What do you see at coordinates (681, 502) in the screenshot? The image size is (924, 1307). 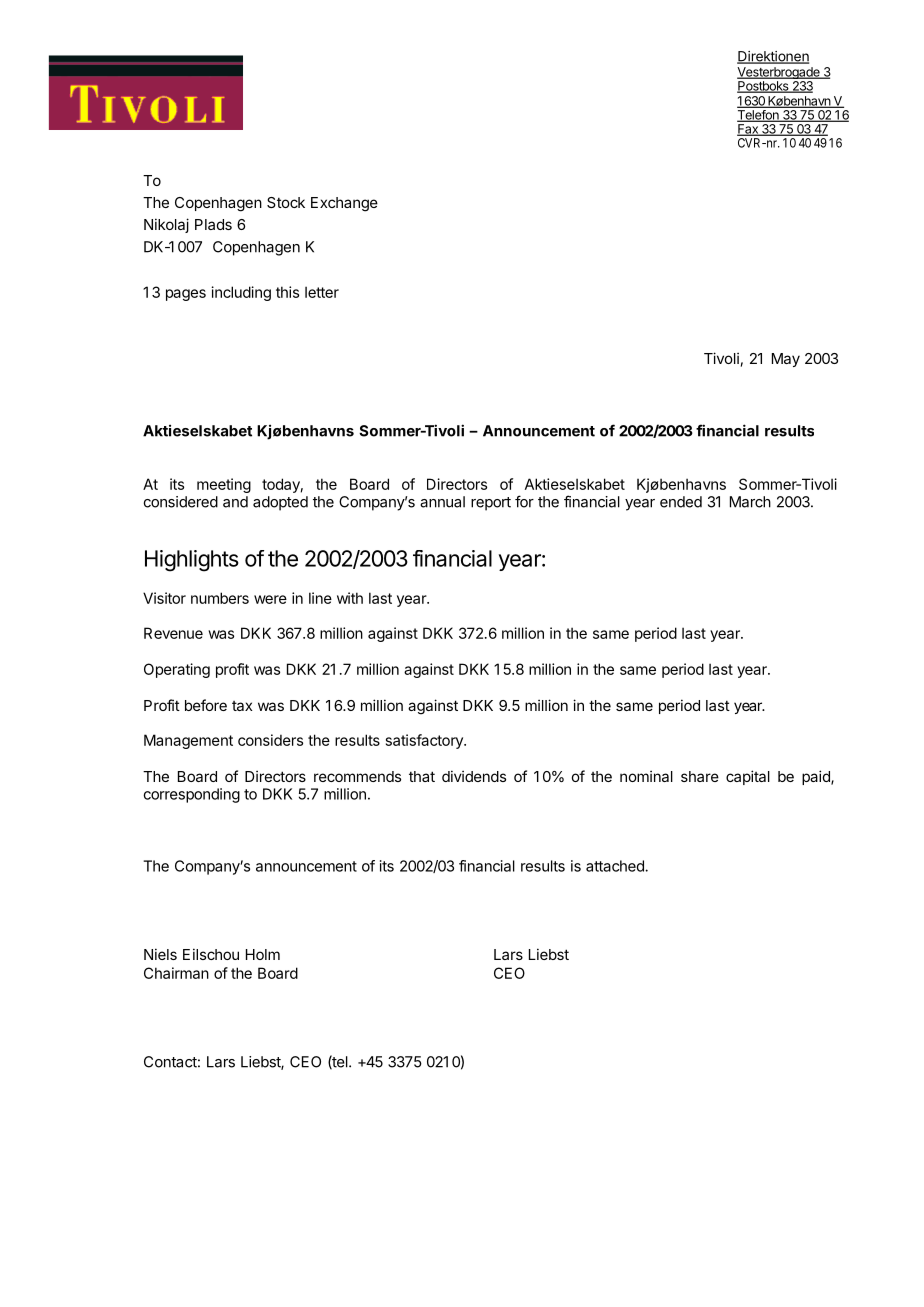 I see `ended` at bounding box center [681, 502].
